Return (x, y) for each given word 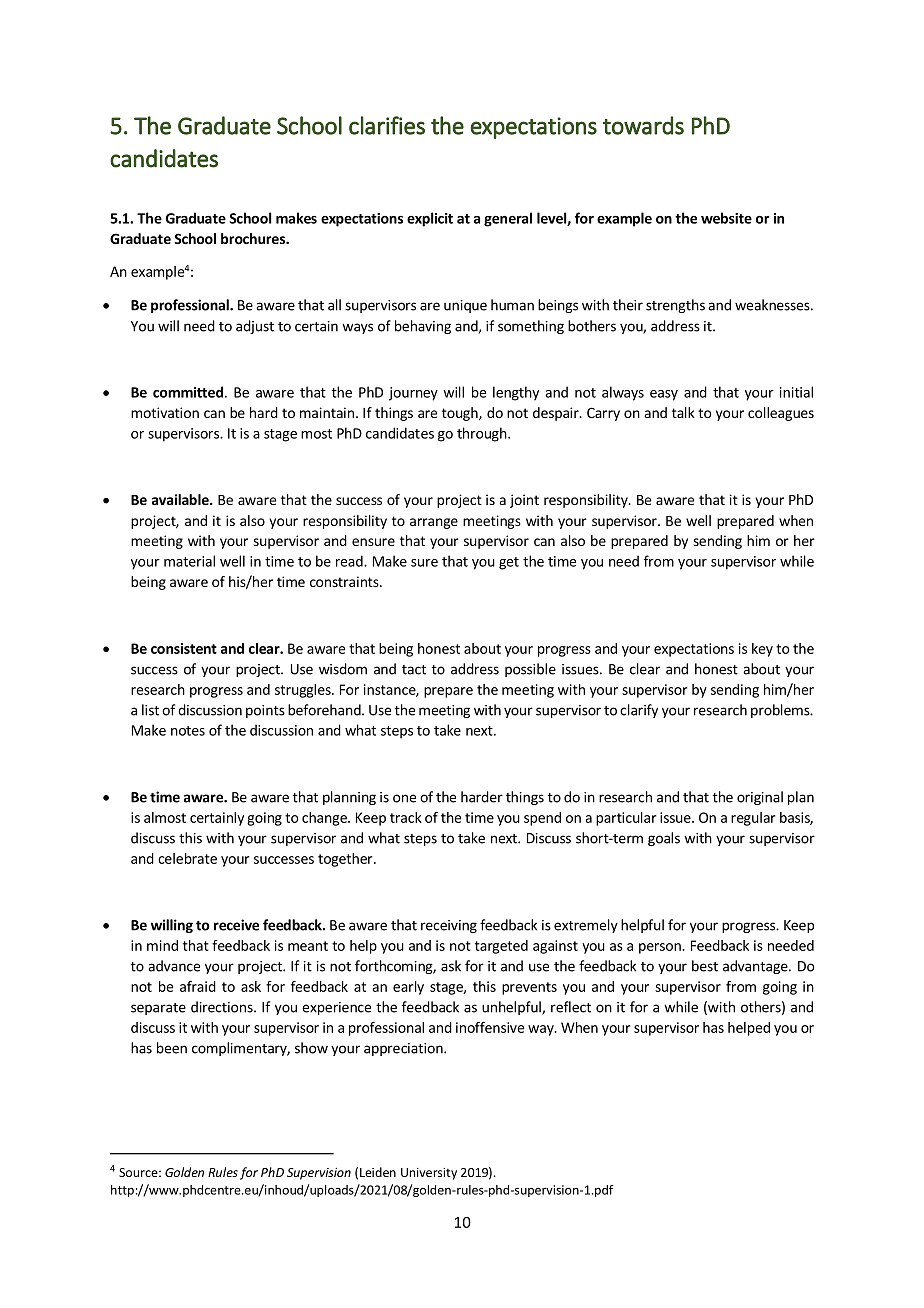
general (508, 219)
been (172, 1048)
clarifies (387, 125)
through (483, 434)
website (726, 218)
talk (683, 412)
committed (188, 392)
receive (236, 925)
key (762, 650)
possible (530, 670)
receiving (449, 926)
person (661, 948)
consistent (184, 648)
